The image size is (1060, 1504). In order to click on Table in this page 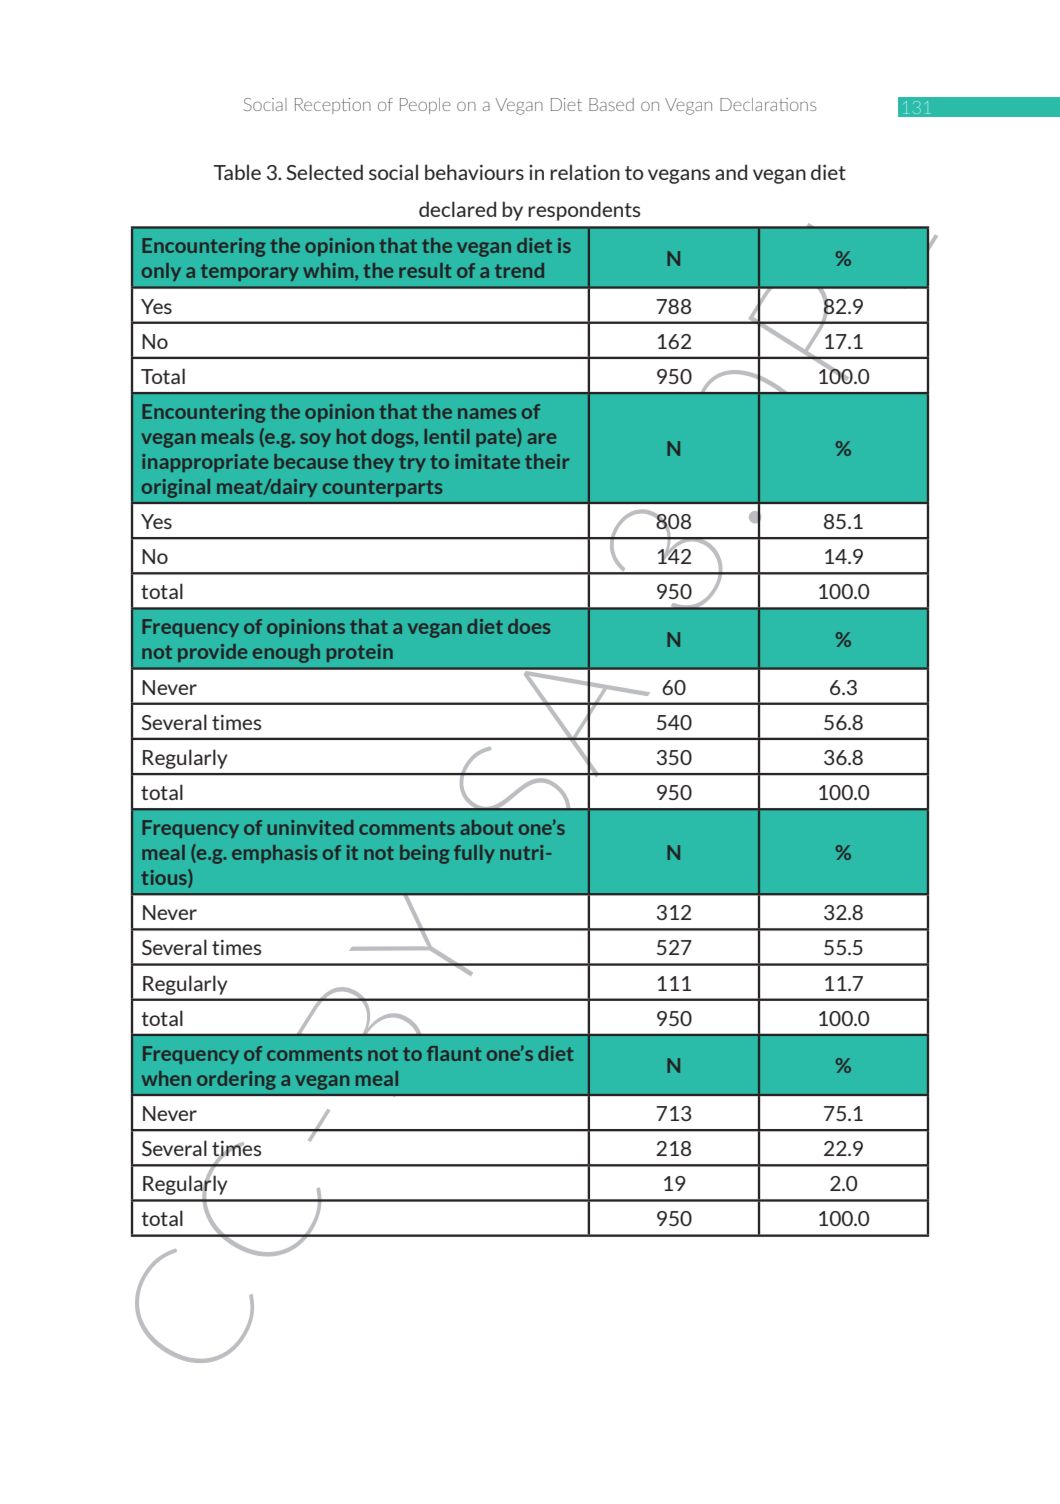, I will do `click(237, 172)`.
